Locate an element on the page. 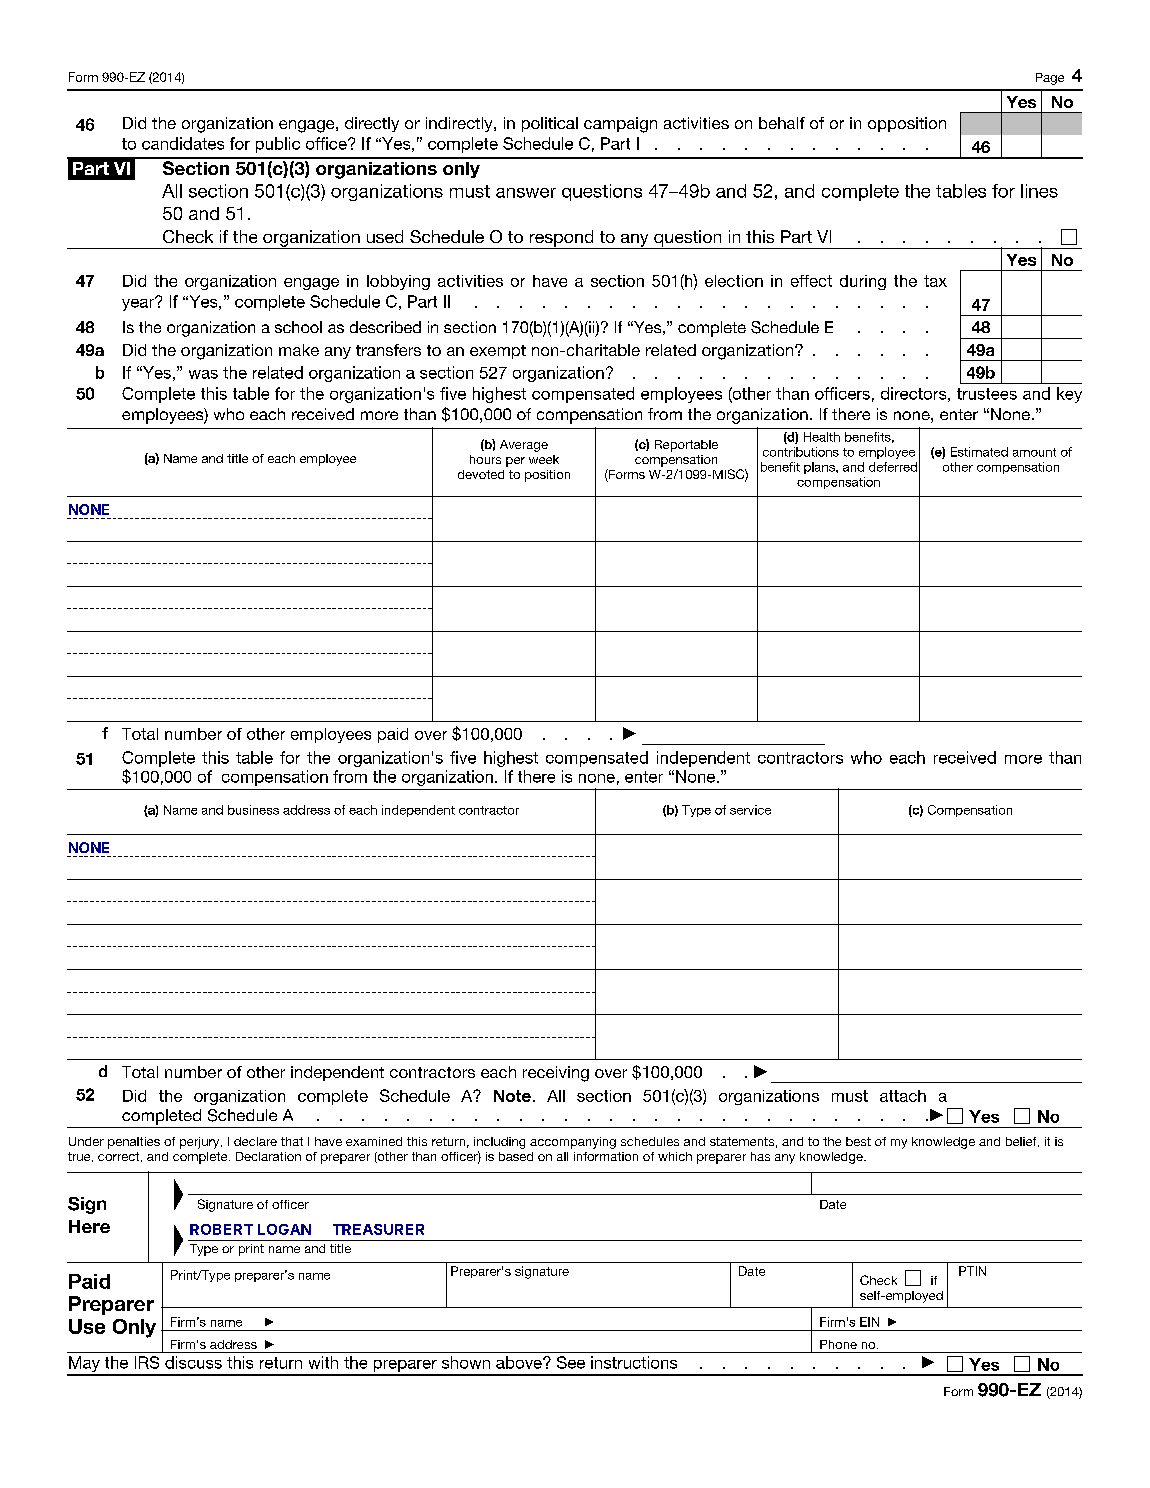 Image resolution: width=1150 pixels, height=1488 pixels. business is located at coordinates (253, 810).
